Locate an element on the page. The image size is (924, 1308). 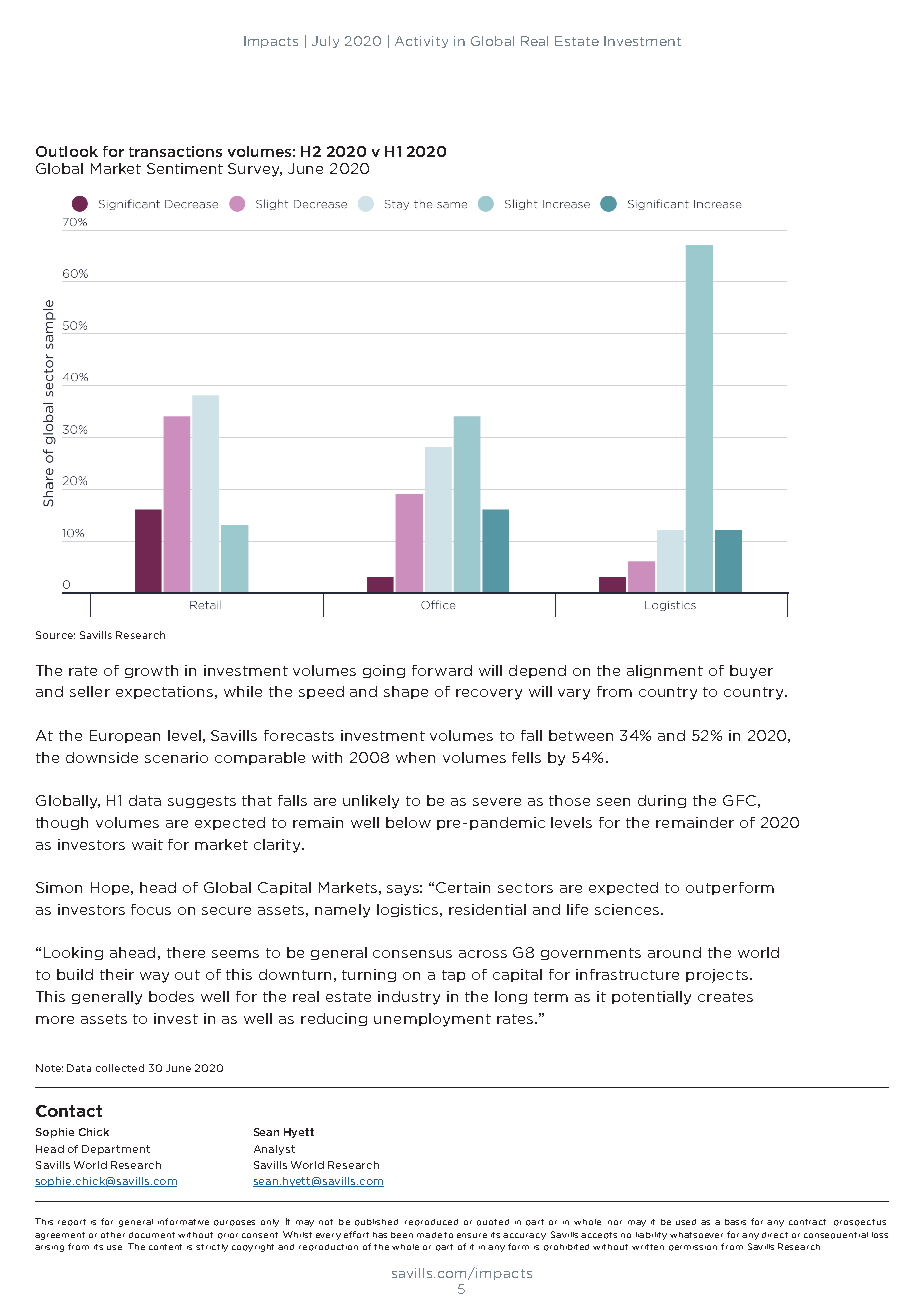
GFC is located at coordinates (739, 800).
